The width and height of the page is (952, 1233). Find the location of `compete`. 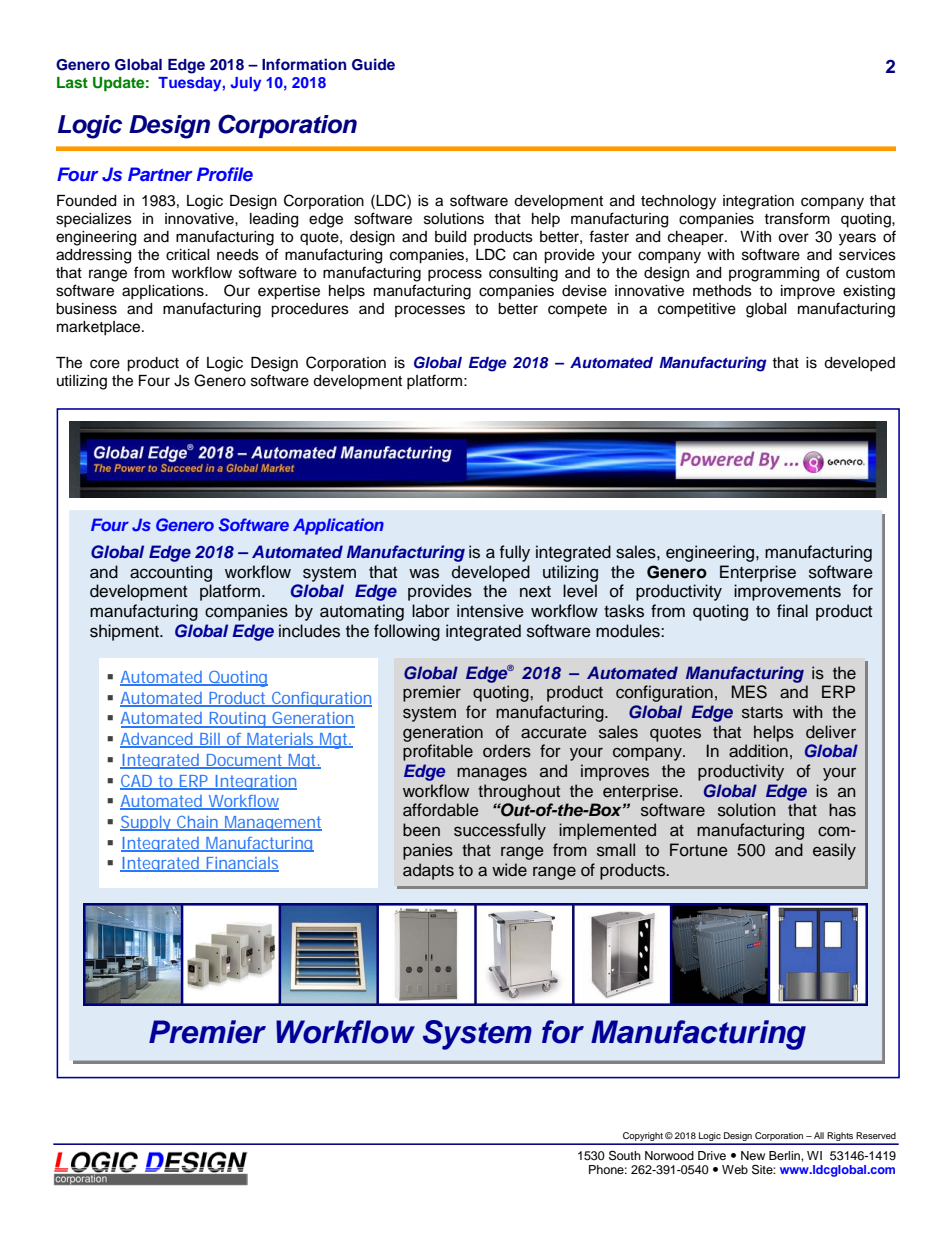

compete is located at coordinates (577, 311).
